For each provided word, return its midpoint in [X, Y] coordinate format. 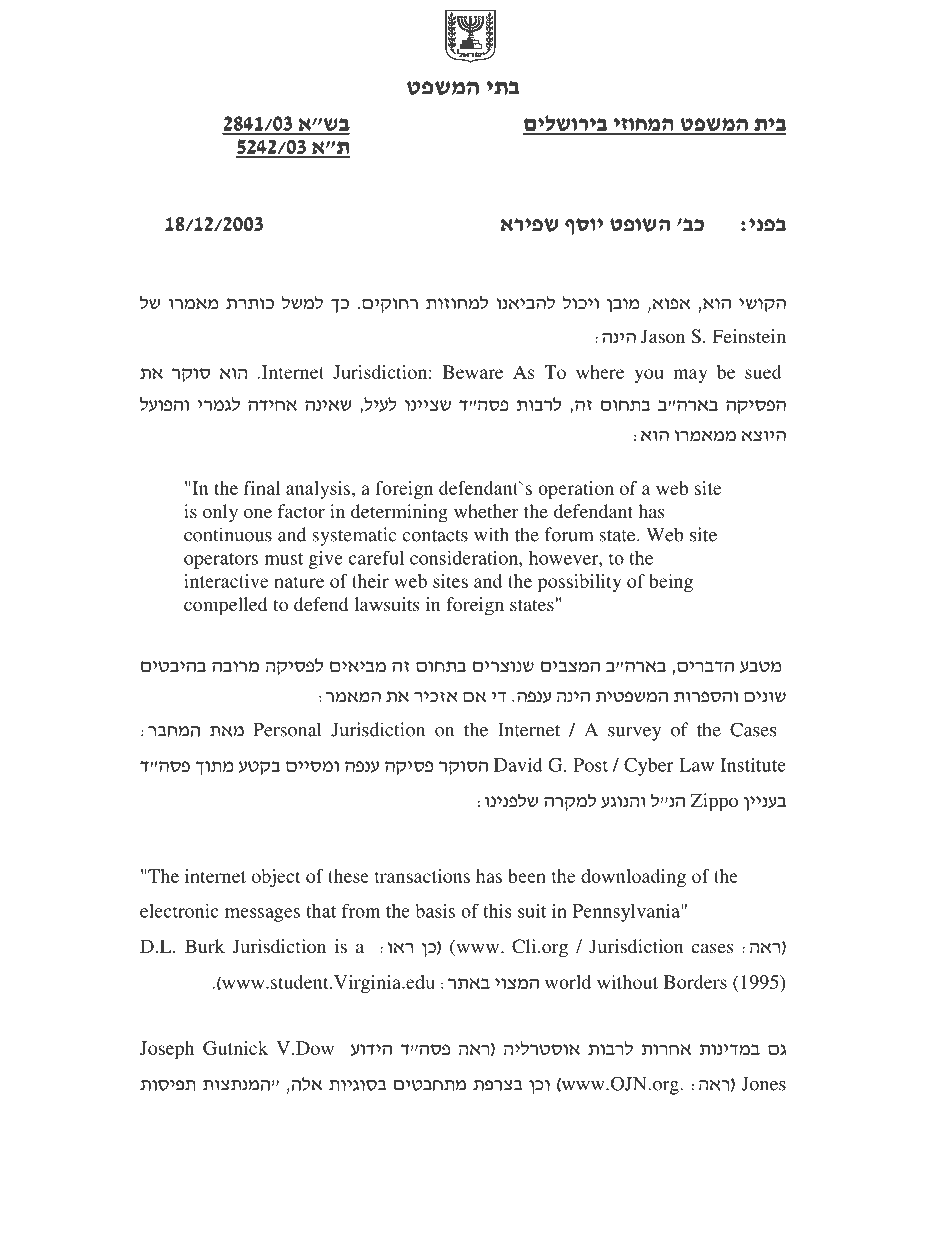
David [518, 765]
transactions [422, 876]
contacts [435, 536]
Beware [473, 372]
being [671, 583]
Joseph [167, 1050]
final [262, 488]
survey [634, 734]
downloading [633, 878]
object [276, 878]
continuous [228, 534]
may [690, 376]
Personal [287, 729]
